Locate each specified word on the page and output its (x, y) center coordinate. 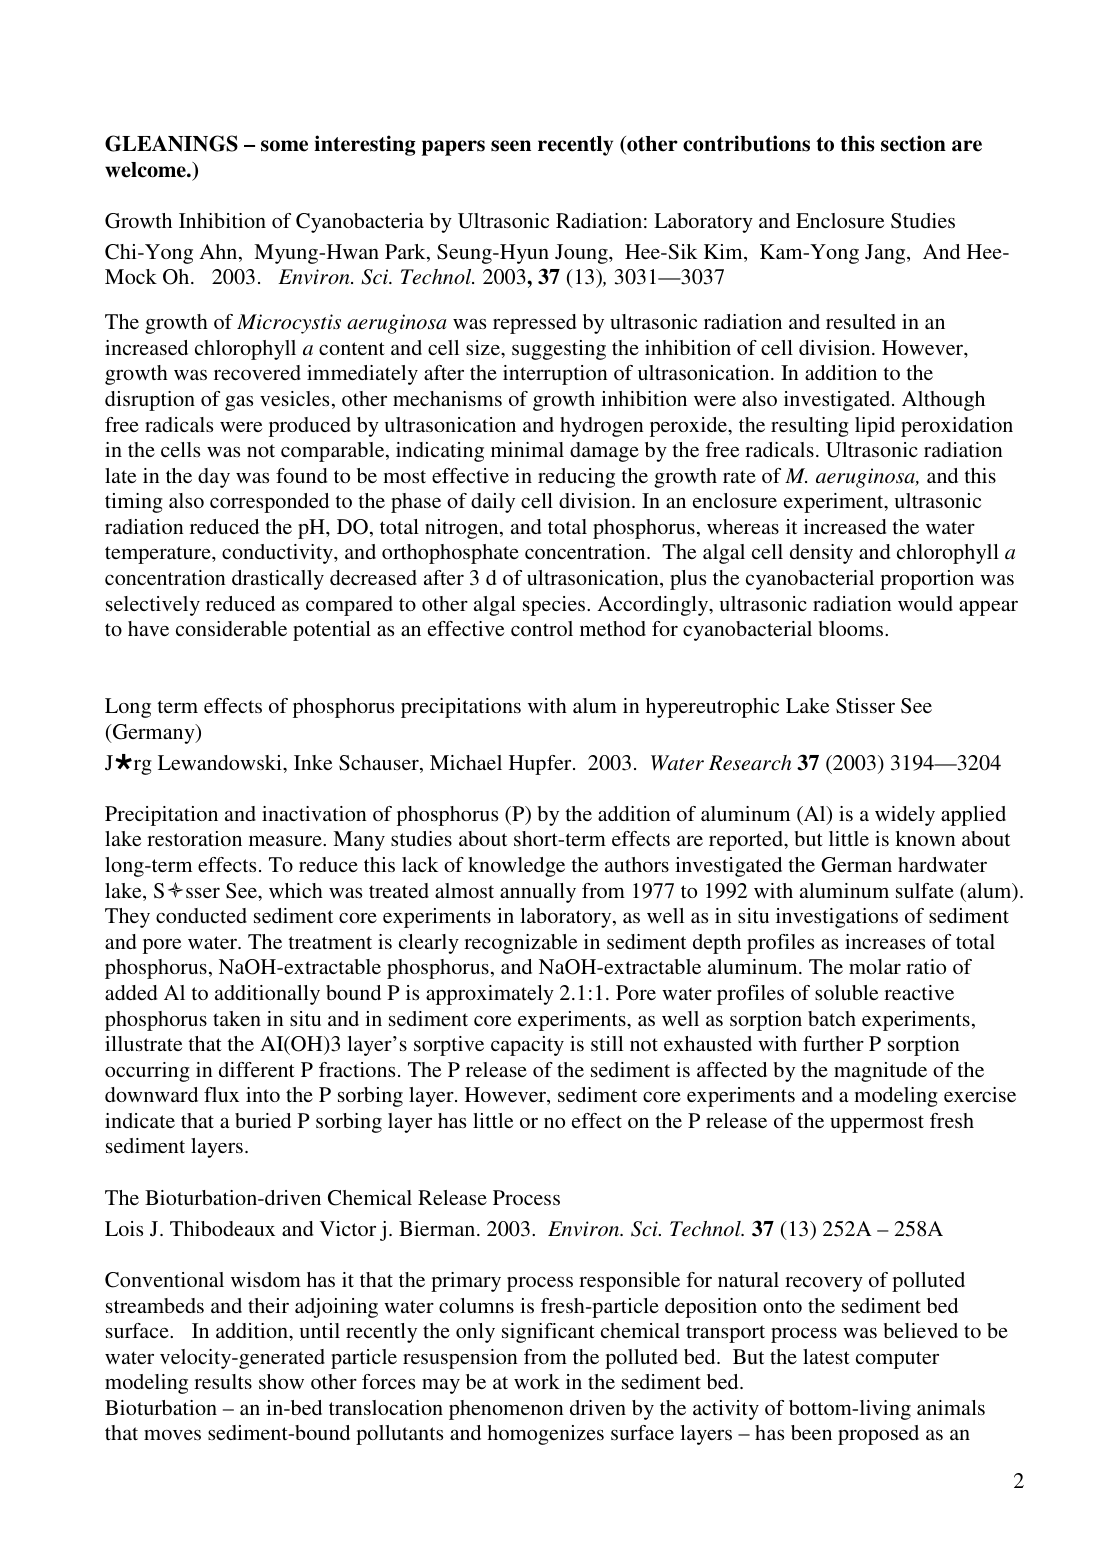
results (223, 1381)
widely (905, 816)
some (284, 146)
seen (511, 146)
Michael (466, 762)
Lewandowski (221, 762)
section (913, 143)
